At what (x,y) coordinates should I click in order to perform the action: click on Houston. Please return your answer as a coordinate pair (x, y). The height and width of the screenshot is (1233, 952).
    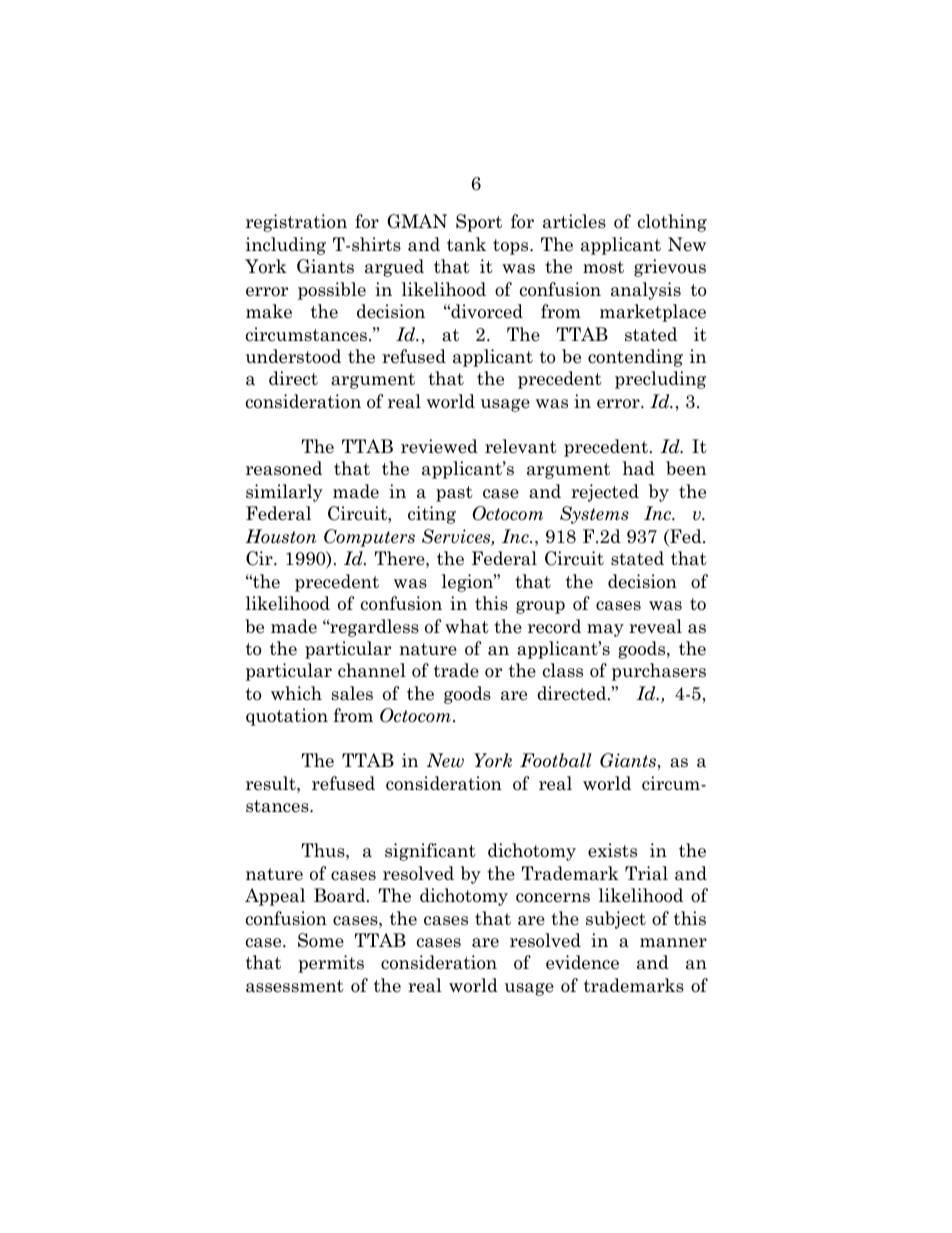
    Looking at the image, I should click on (281, 536).
